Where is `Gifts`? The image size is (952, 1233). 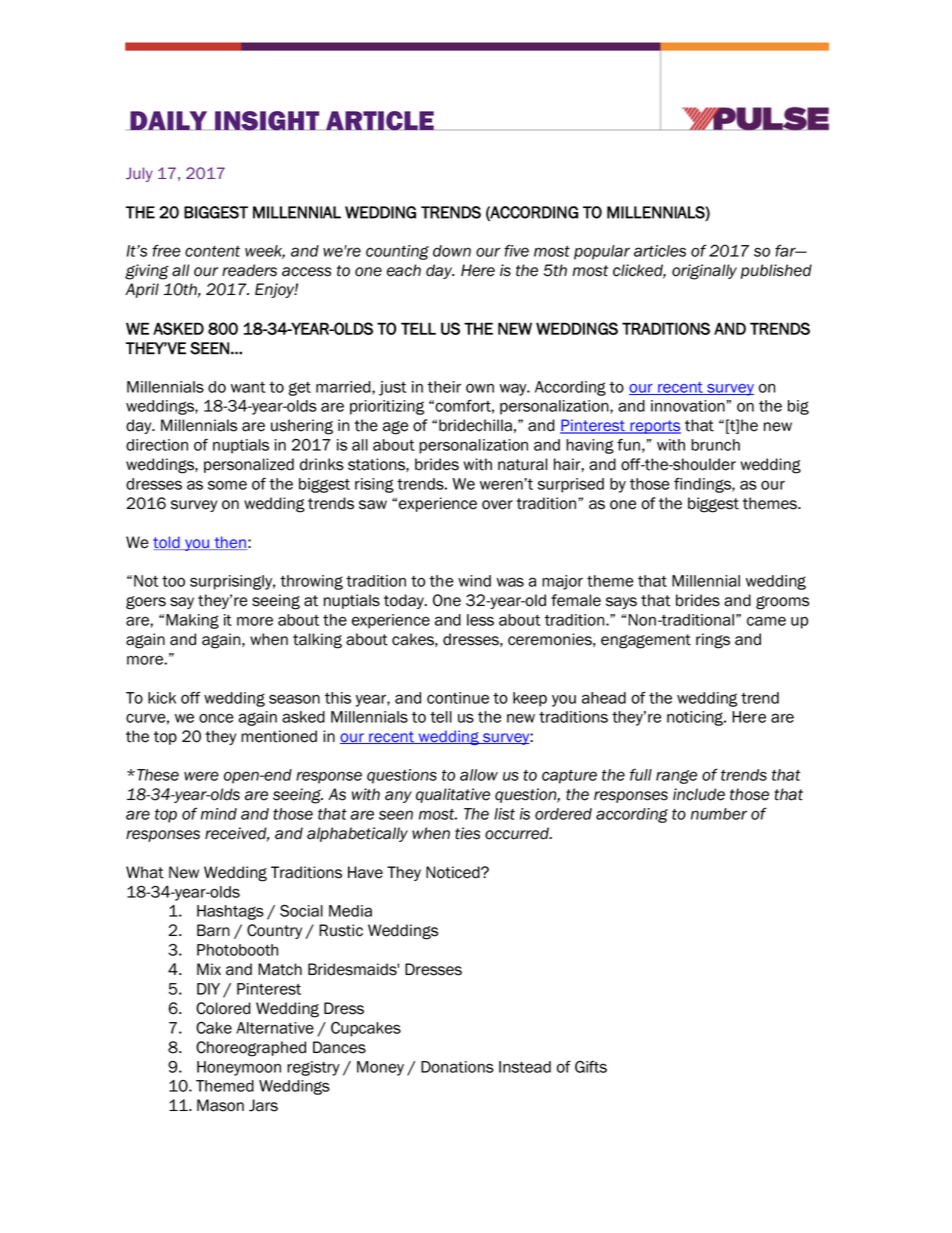
Gifts is located at coordinates (591, 1067).
